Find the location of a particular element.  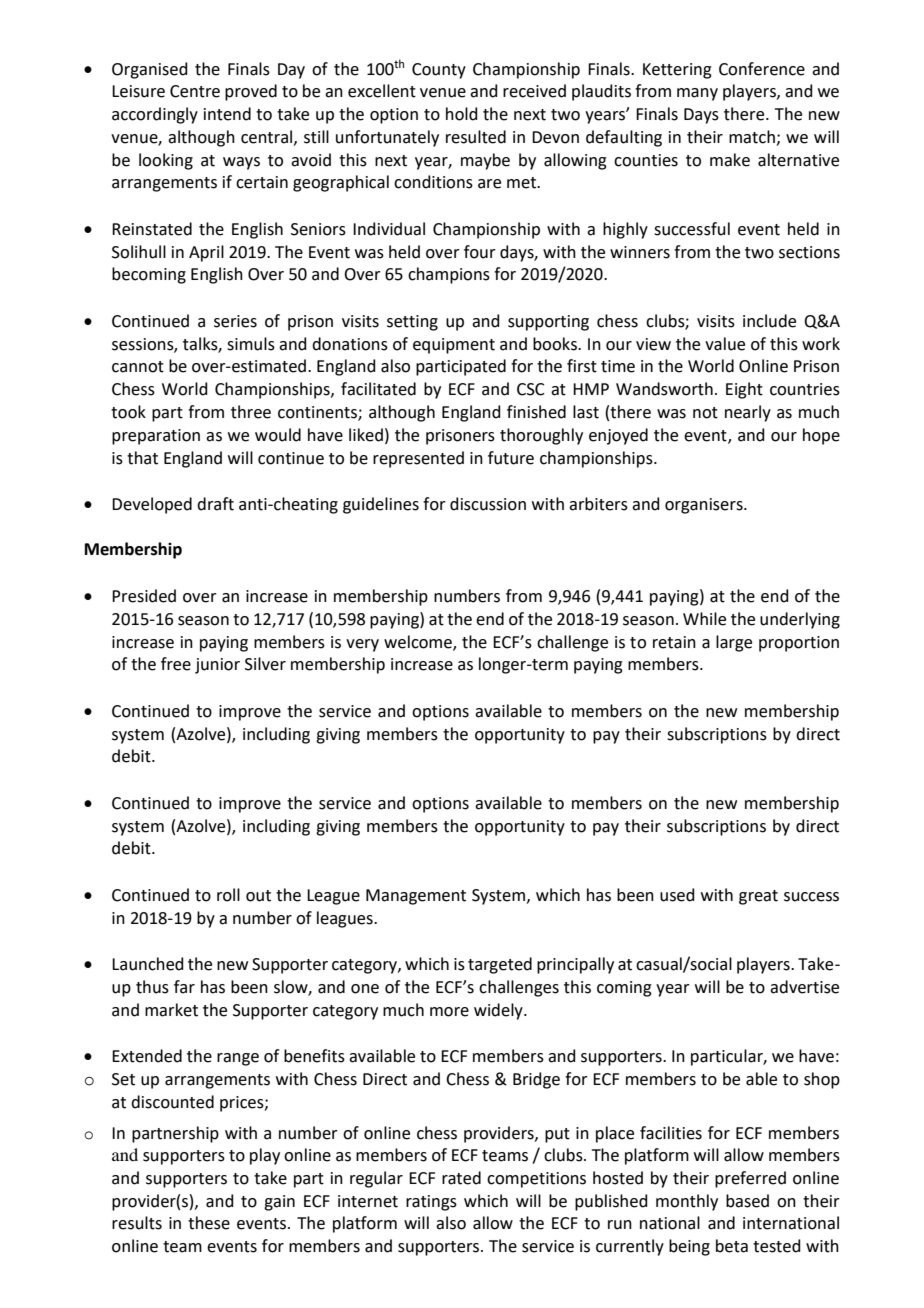

great is located at coordinates (758, 897).
